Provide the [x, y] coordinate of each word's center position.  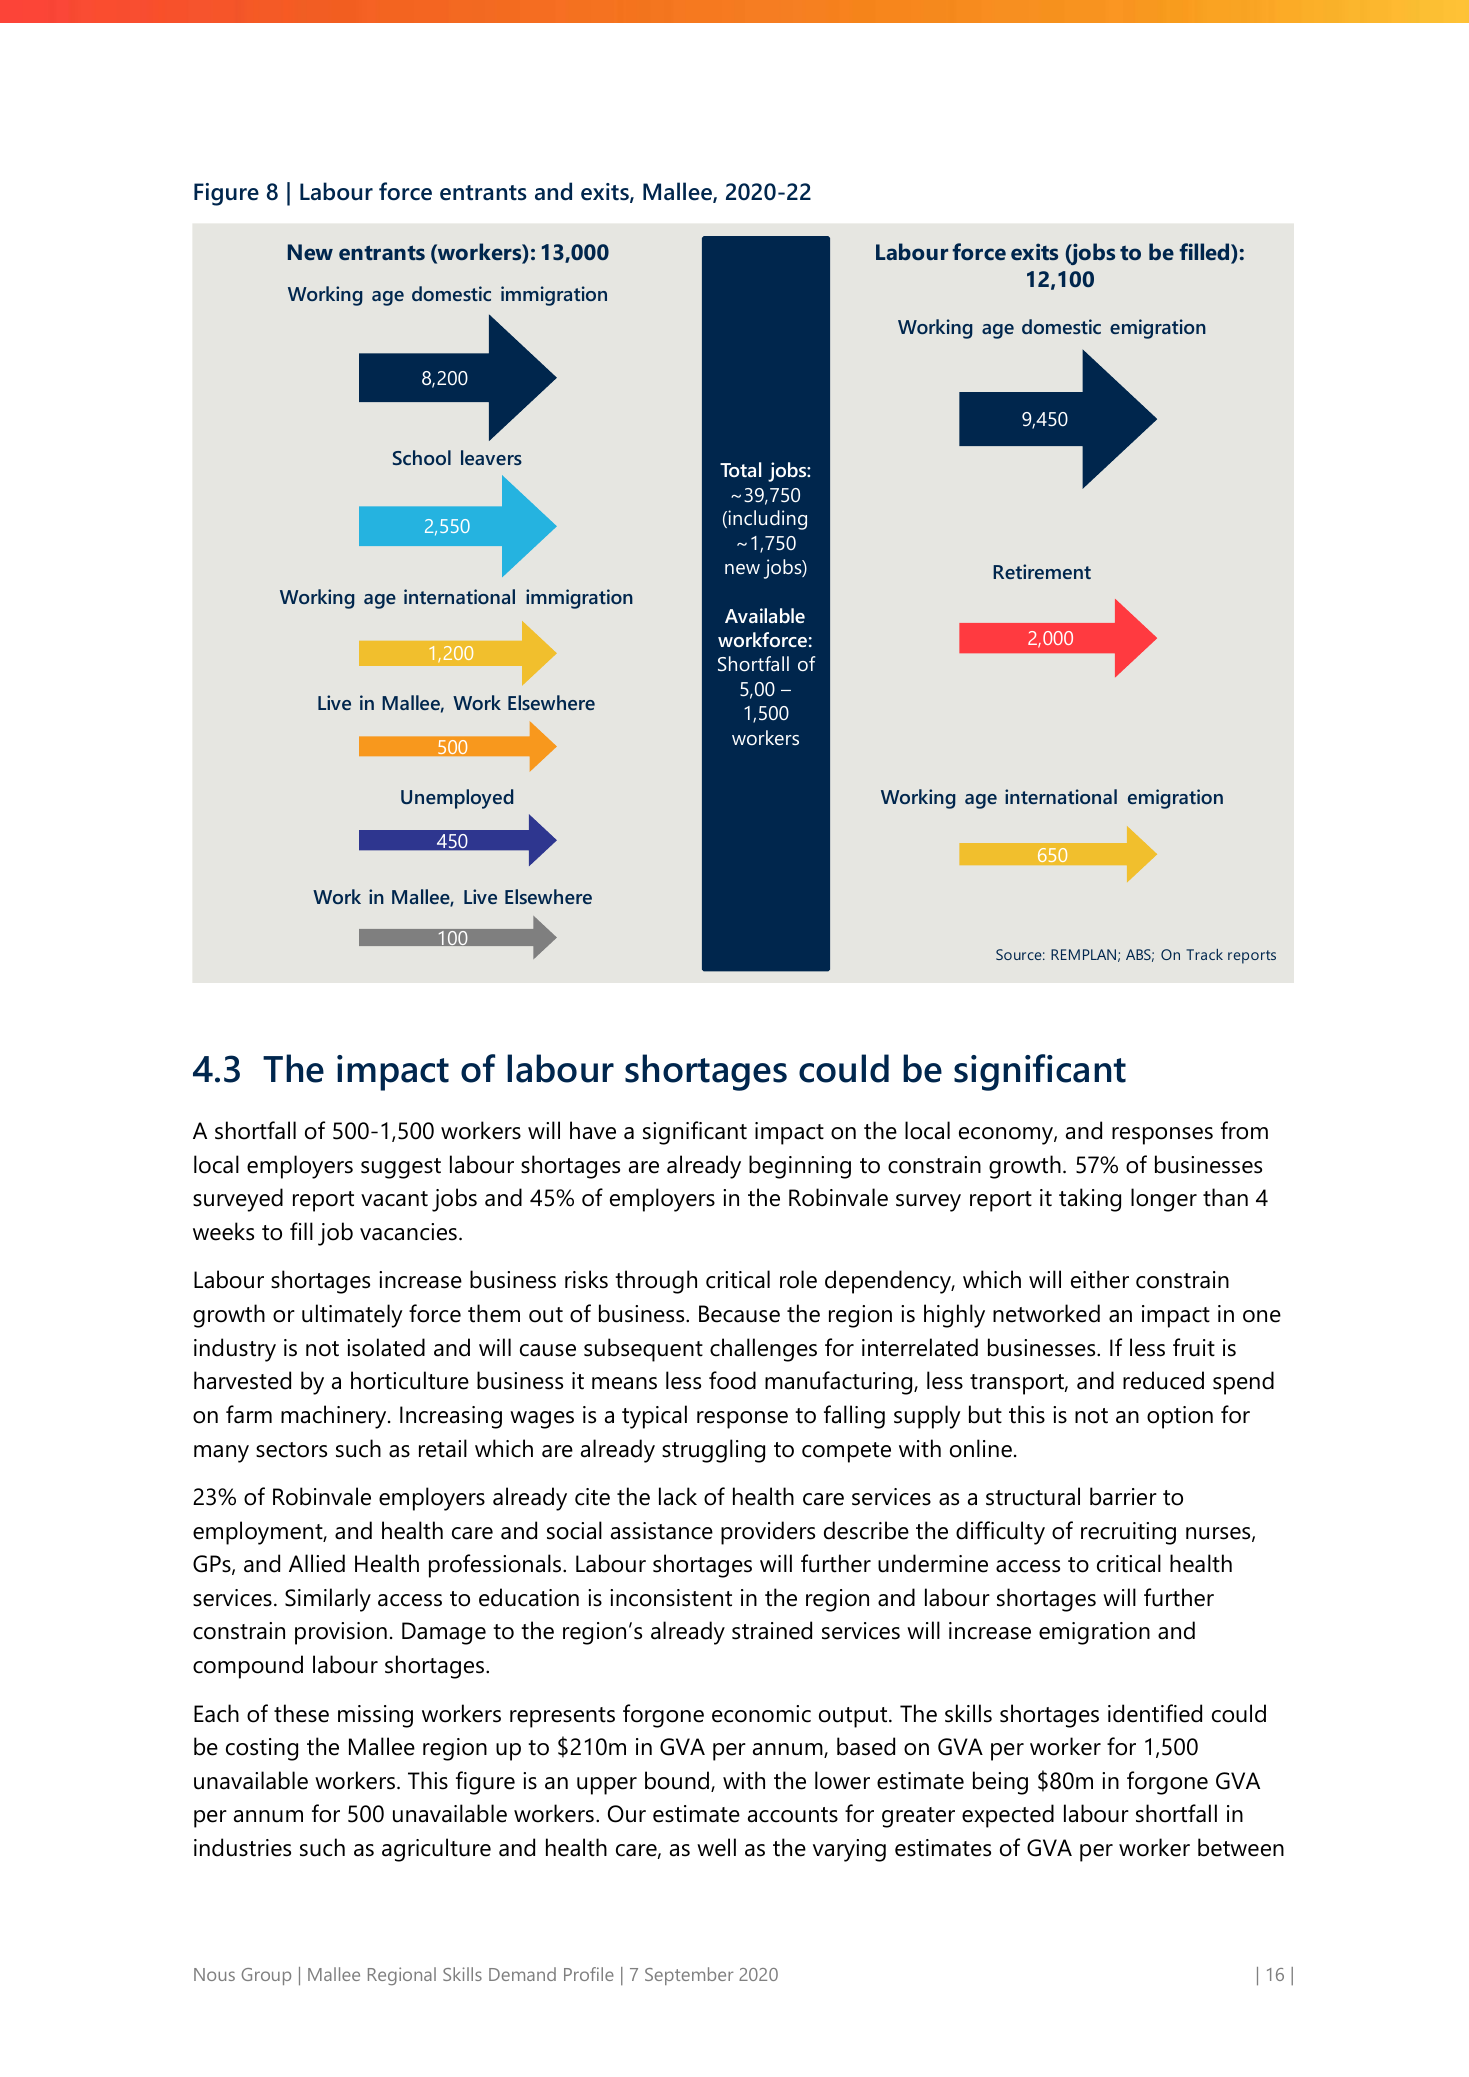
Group [266, 1976]
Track [1204, 954]
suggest [401, 1168]
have [593, 1130]
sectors [291, 1450]
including [766, 520]
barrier [1123, 1496]
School [422, 457]
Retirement [1042, 571]
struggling [713, 1451]
